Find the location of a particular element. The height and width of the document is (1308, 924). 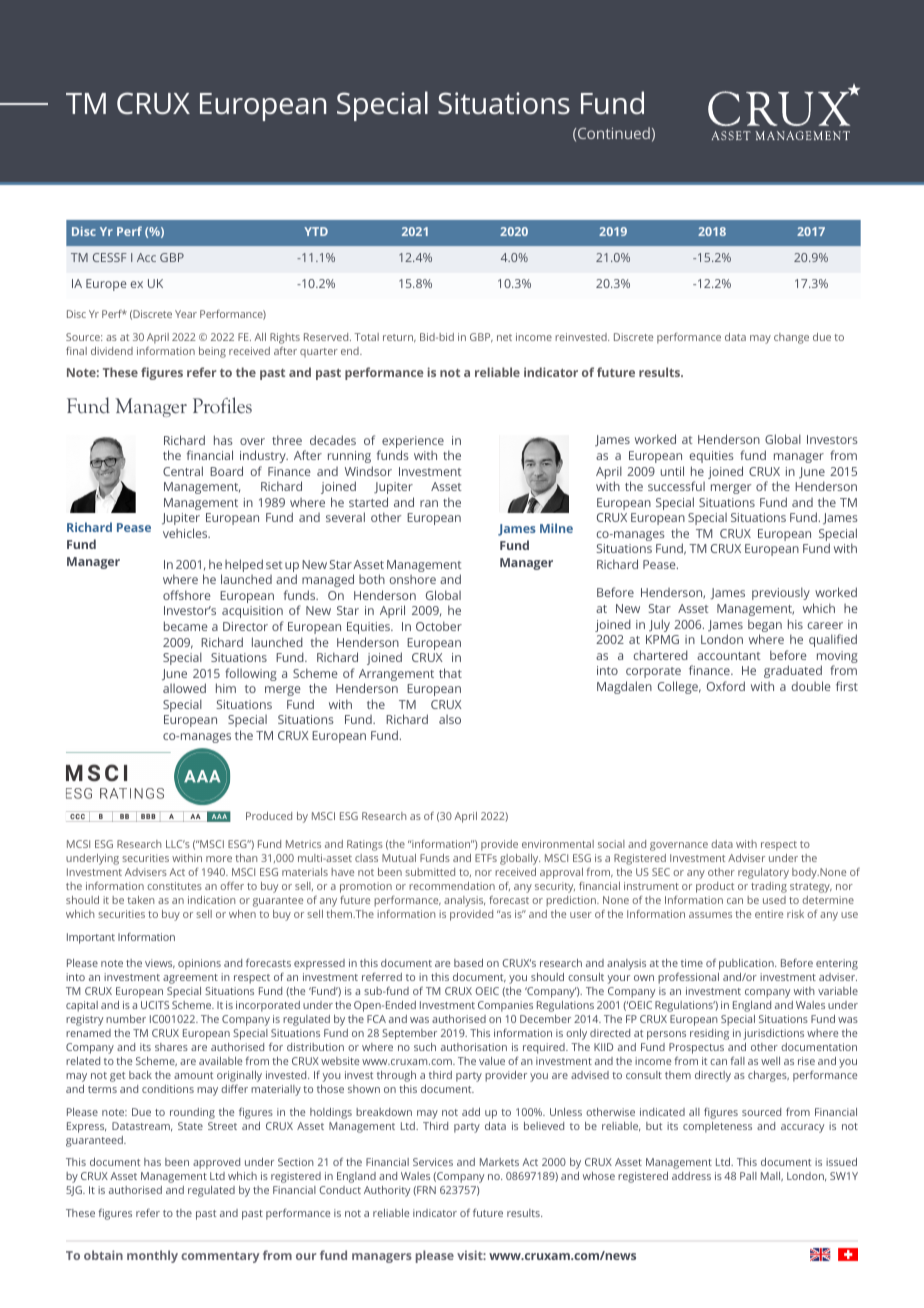

regulatory is located at coordinates (763, 873).
